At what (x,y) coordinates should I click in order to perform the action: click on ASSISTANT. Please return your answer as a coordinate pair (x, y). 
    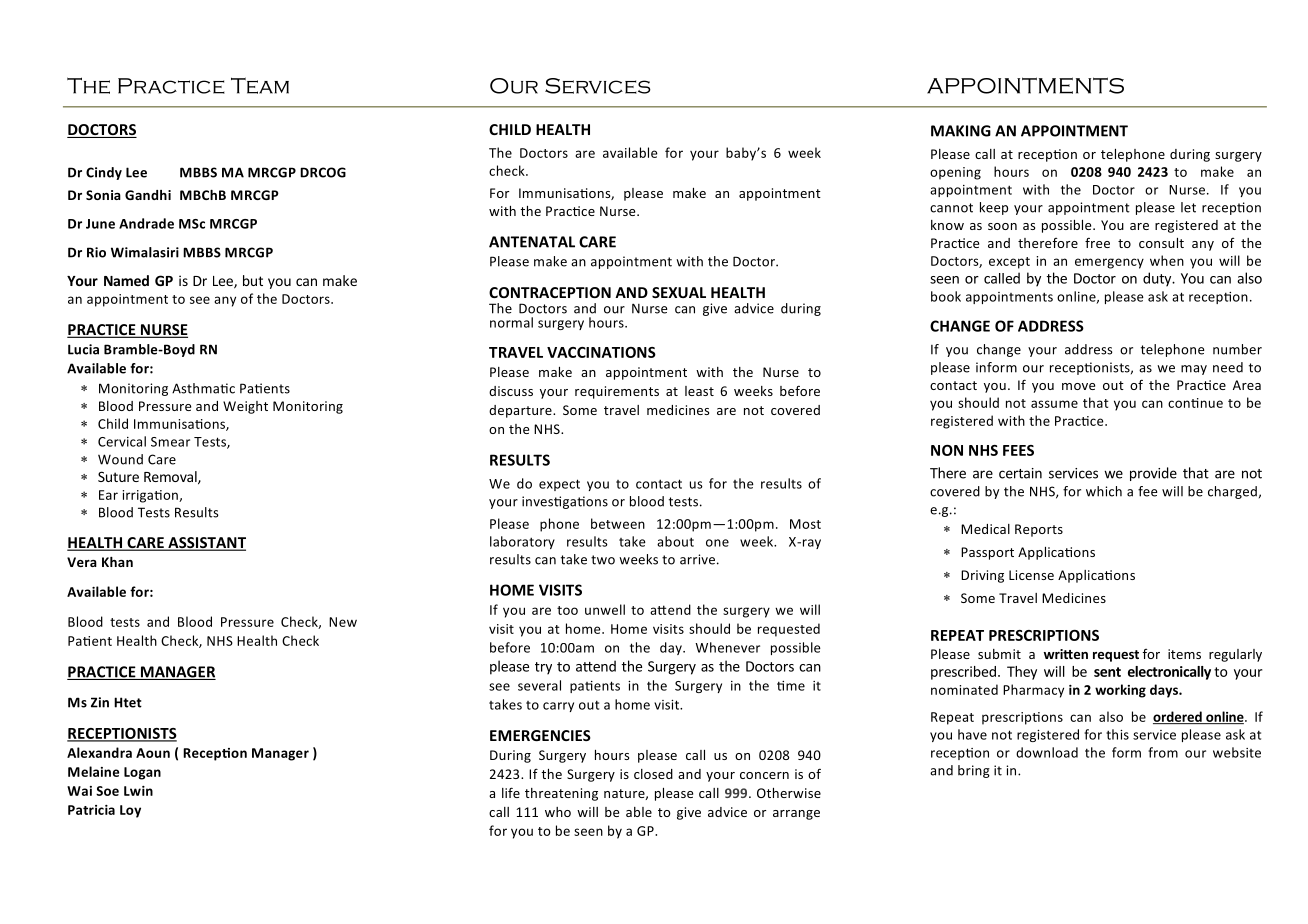
    Looking at the image, I should click on (206, 544).
